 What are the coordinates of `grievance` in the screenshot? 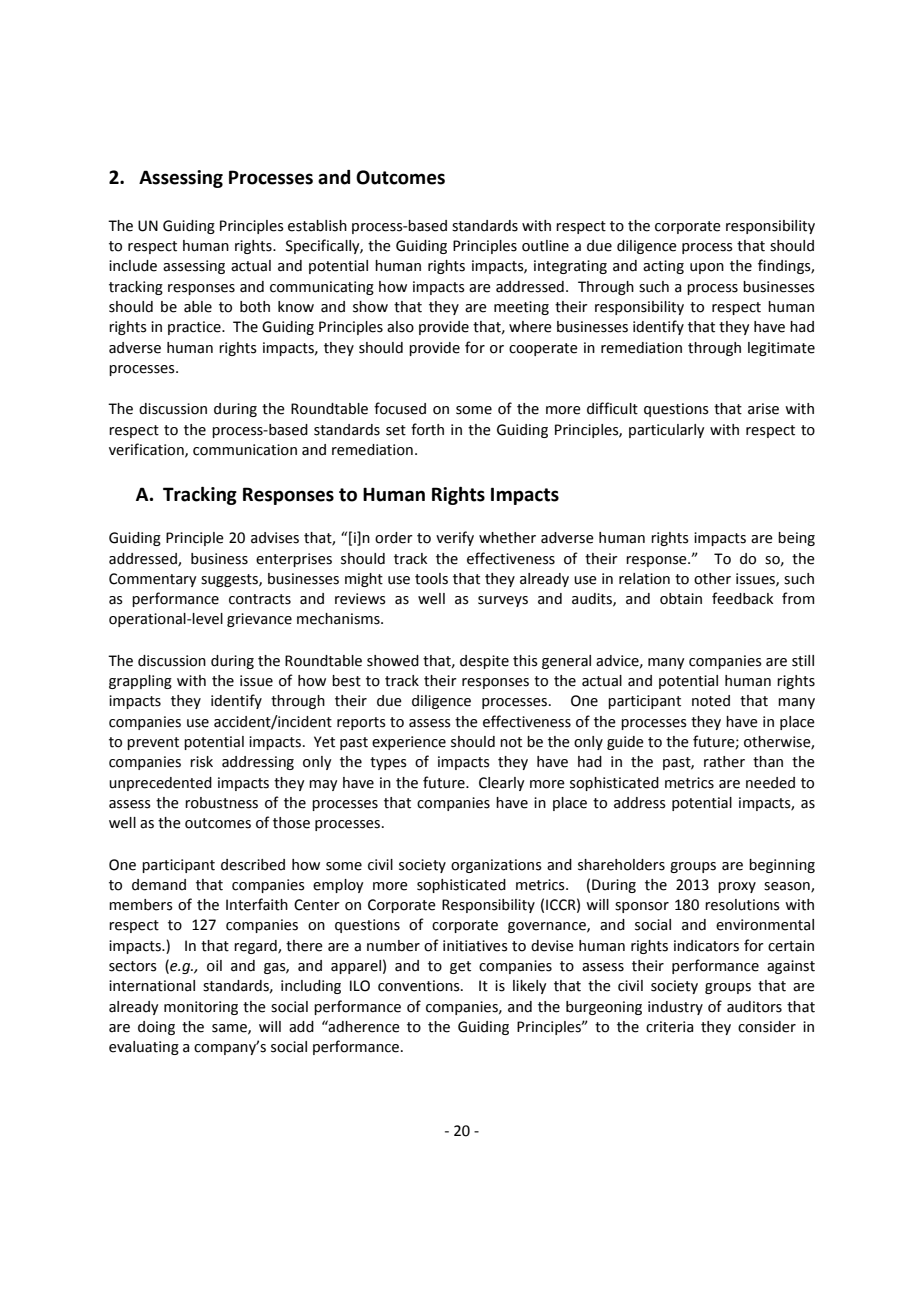 It's located at (259, 620).
